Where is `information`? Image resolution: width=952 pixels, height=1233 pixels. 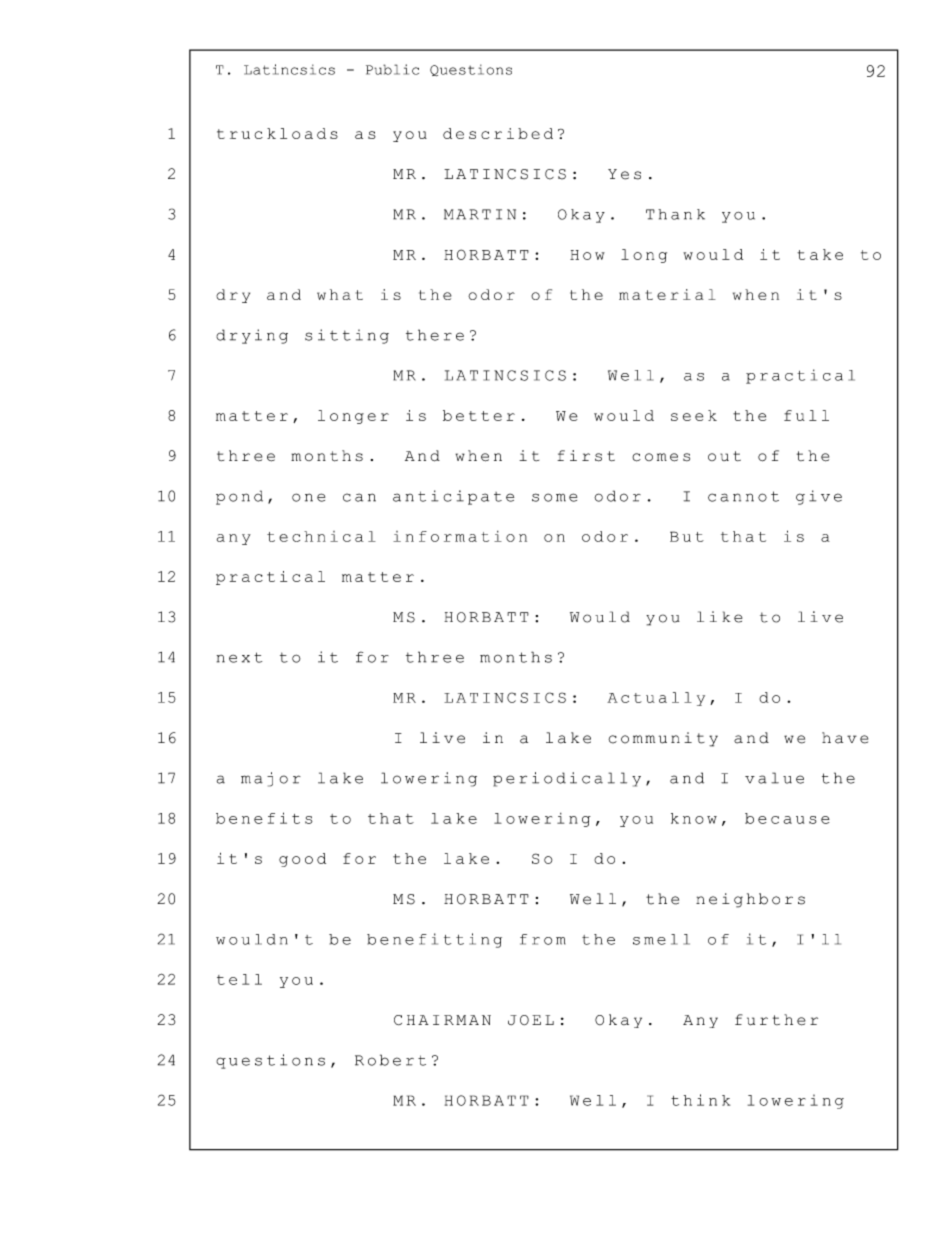
information is located at coordinates (460, 536).
